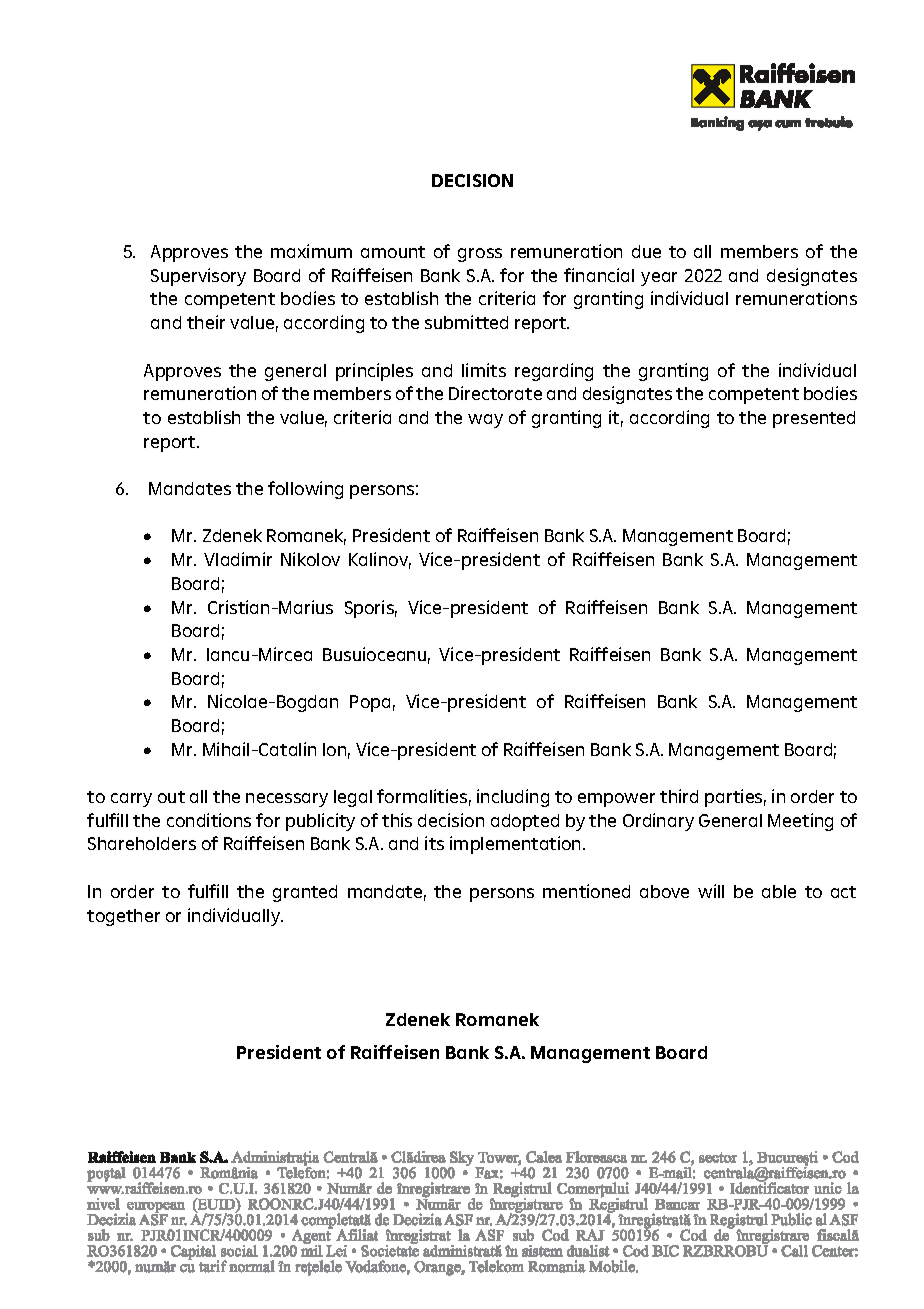 The width and height of the screenshot is (924, 1309). What do you see at coordinates (659, 279) in the screenshot?
I see `year` at bounding box center [659, 279].
